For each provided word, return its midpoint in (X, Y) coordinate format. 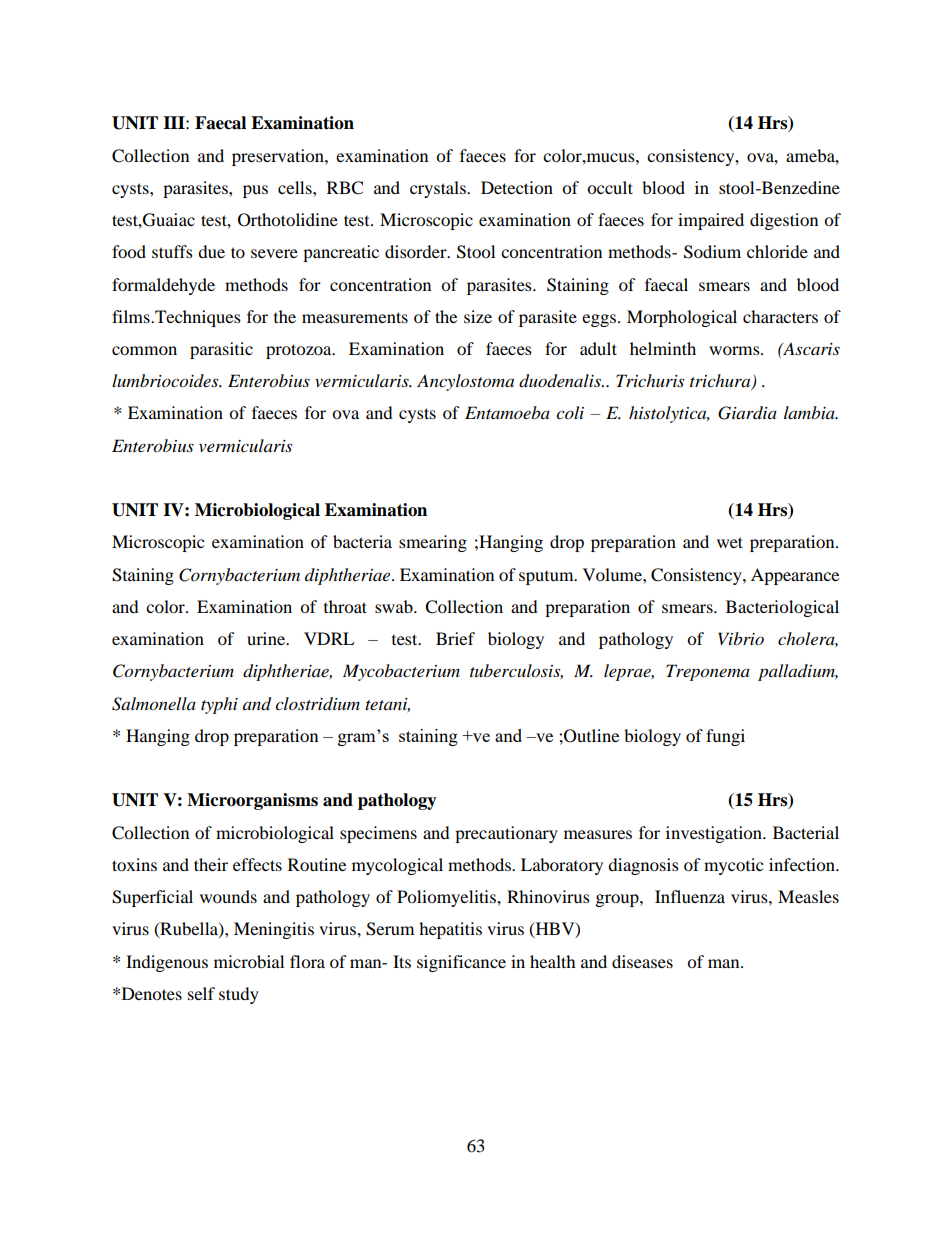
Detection (517, 187)
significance (461, 963)
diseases (642, 961)
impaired (711, 221)
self (201, 993)
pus (255, 191)
